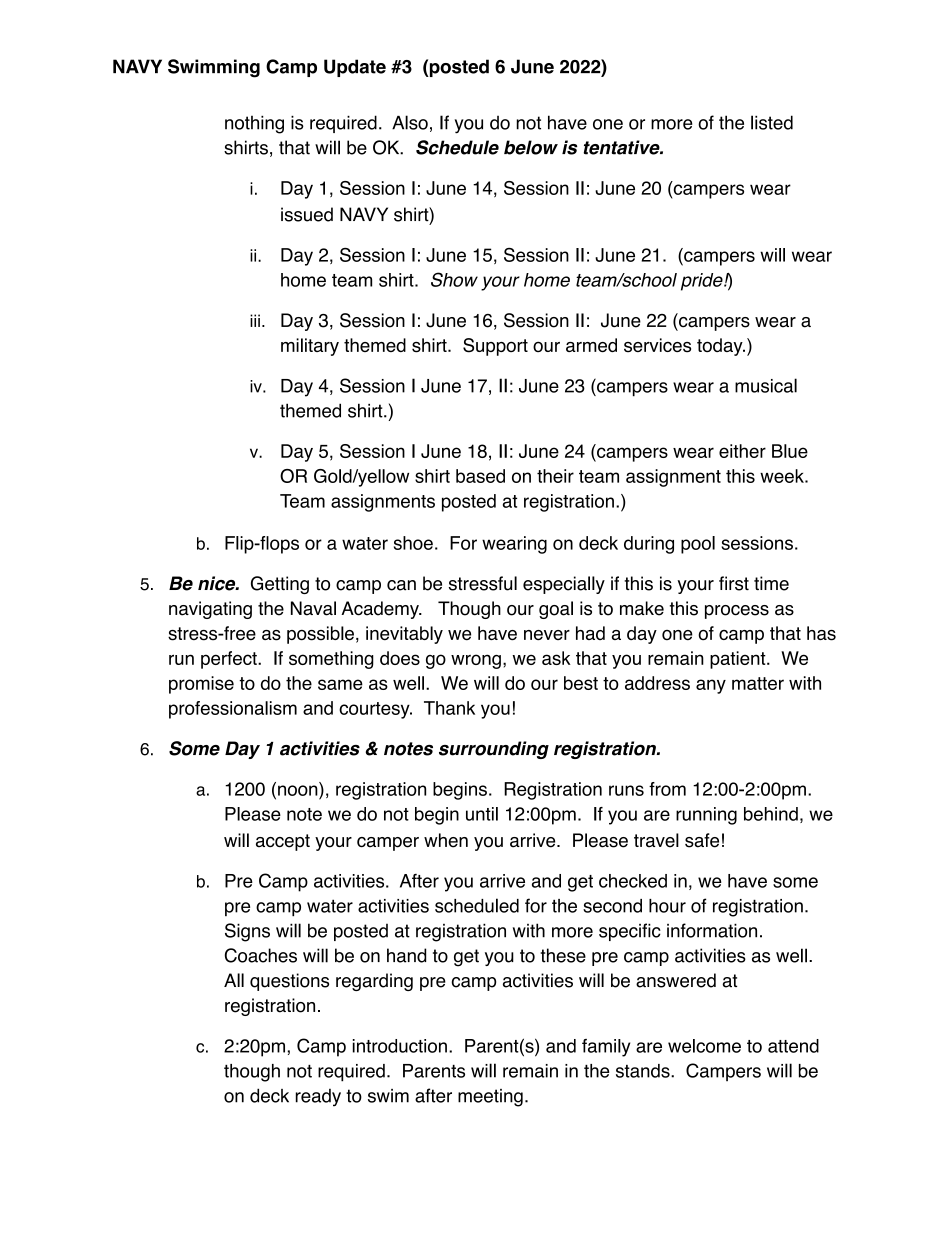 Image resolution: width=952 pixels, height=1233 pixels. What do you see at coordinates (531, 147) in the document?
I see `below` at bounding box center [531, 147].
